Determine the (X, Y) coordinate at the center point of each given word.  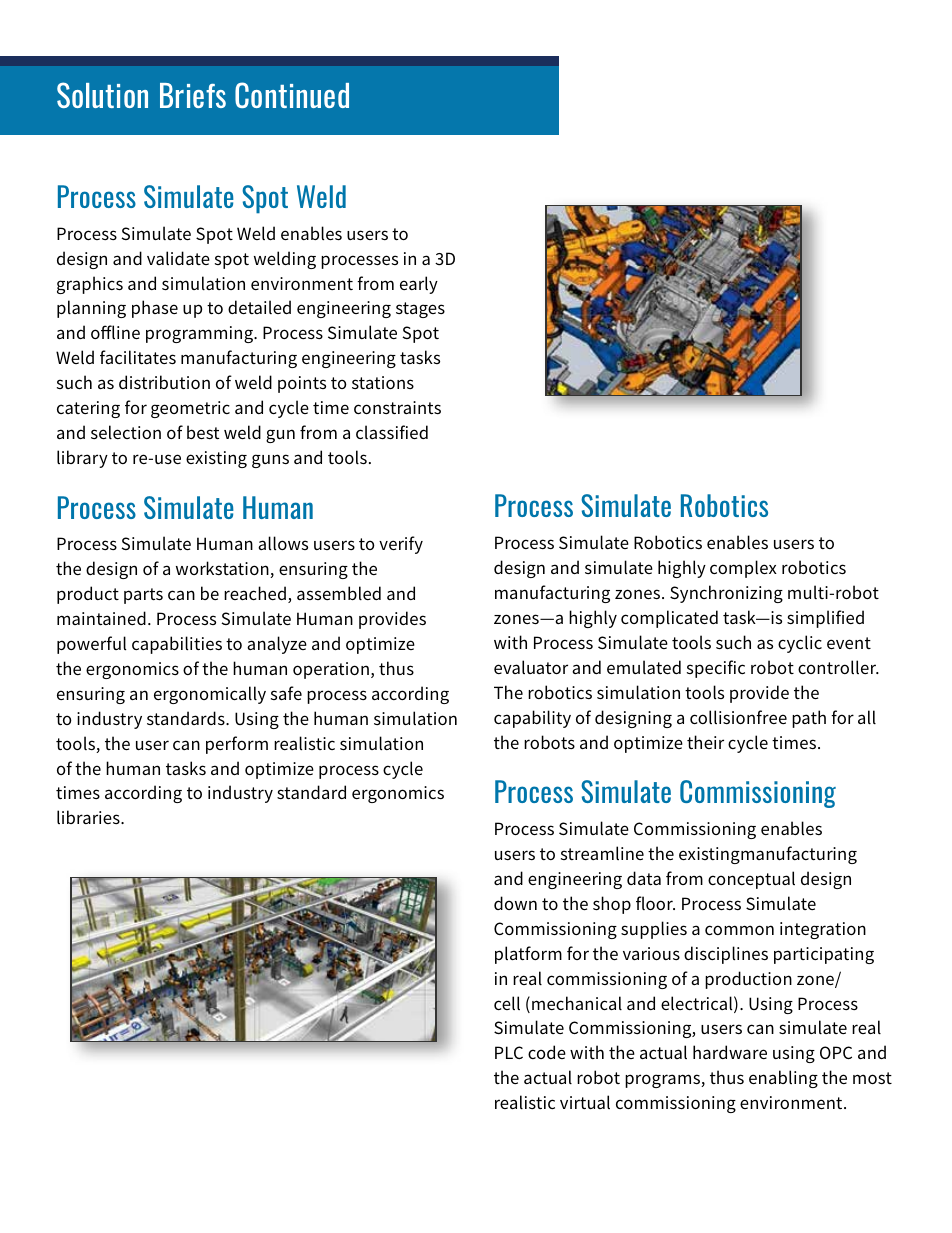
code (547, 1052)
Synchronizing (726, 594)
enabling (783, 1079)
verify (401, 545)
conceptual (751, 880)
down (515, 903)
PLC (509, 1052)
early (419, 285)
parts (143, 596)
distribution (164, 382)
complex (743, 569)
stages (420, 310)
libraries (89, 817)
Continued (292, 95)
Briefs (193, 95)
